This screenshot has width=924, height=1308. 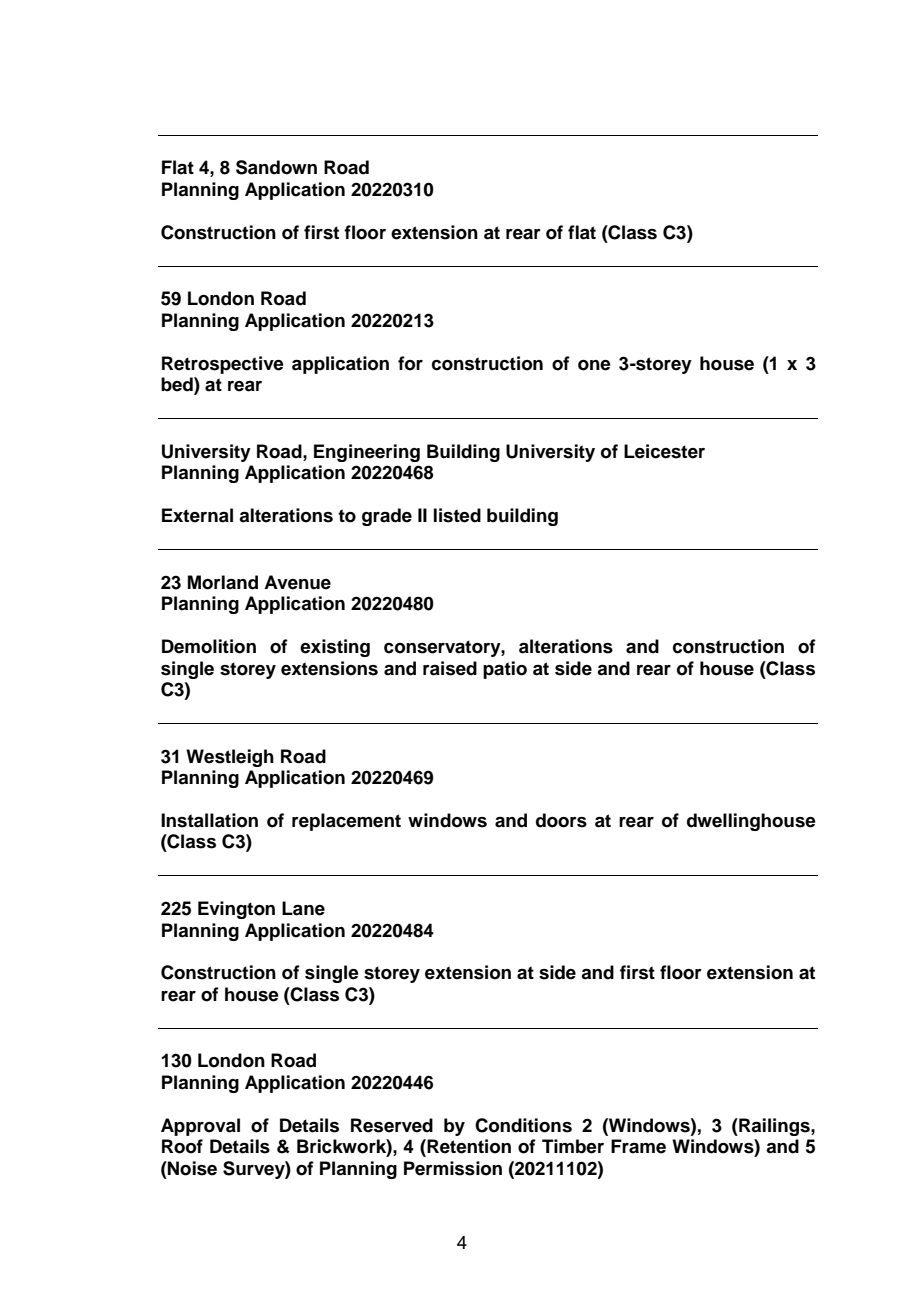 I want to click on listed, so click(x=457, y=515).
